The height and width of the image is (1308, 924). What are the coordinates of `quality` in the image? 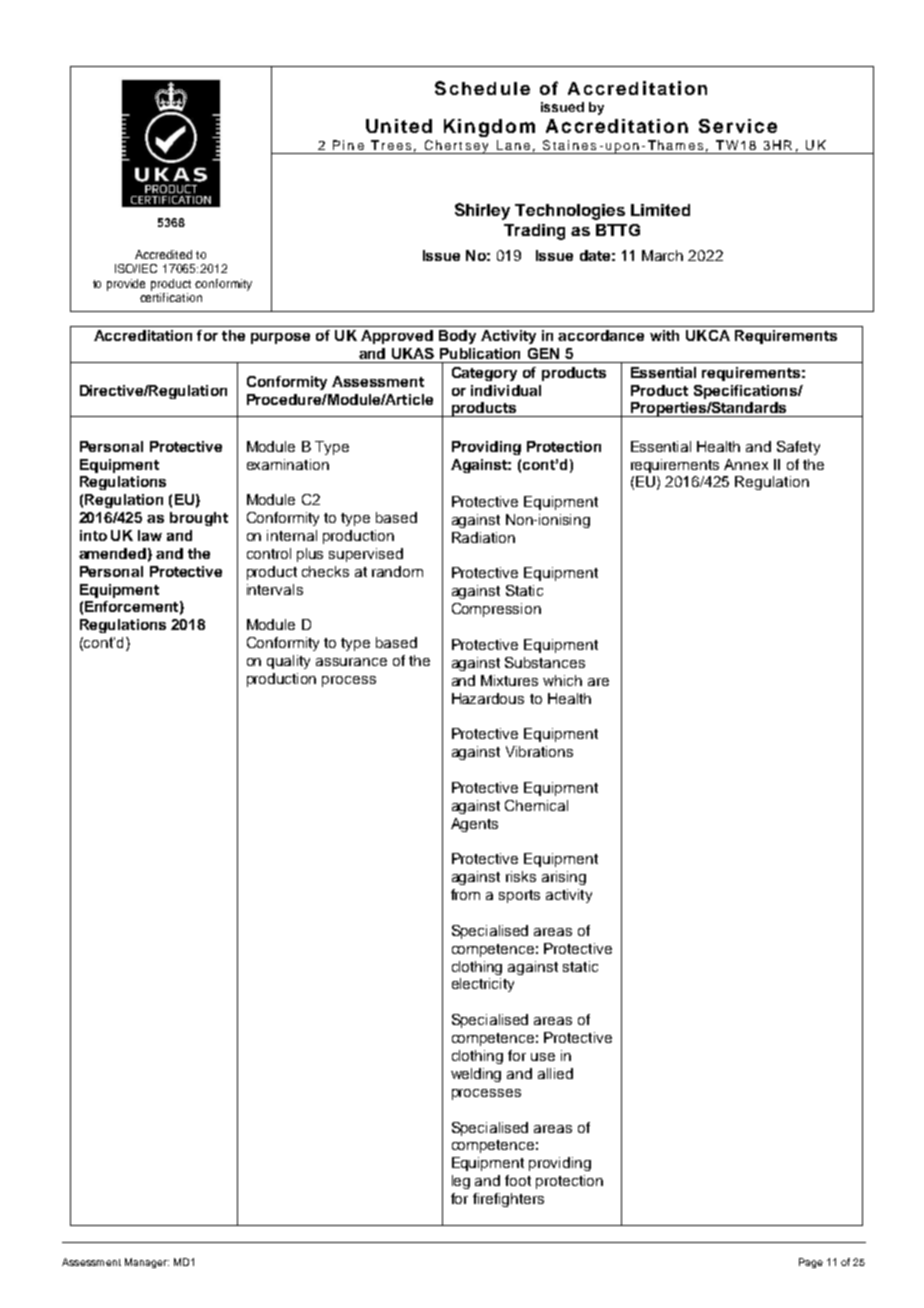 It's located at (288, 662).
